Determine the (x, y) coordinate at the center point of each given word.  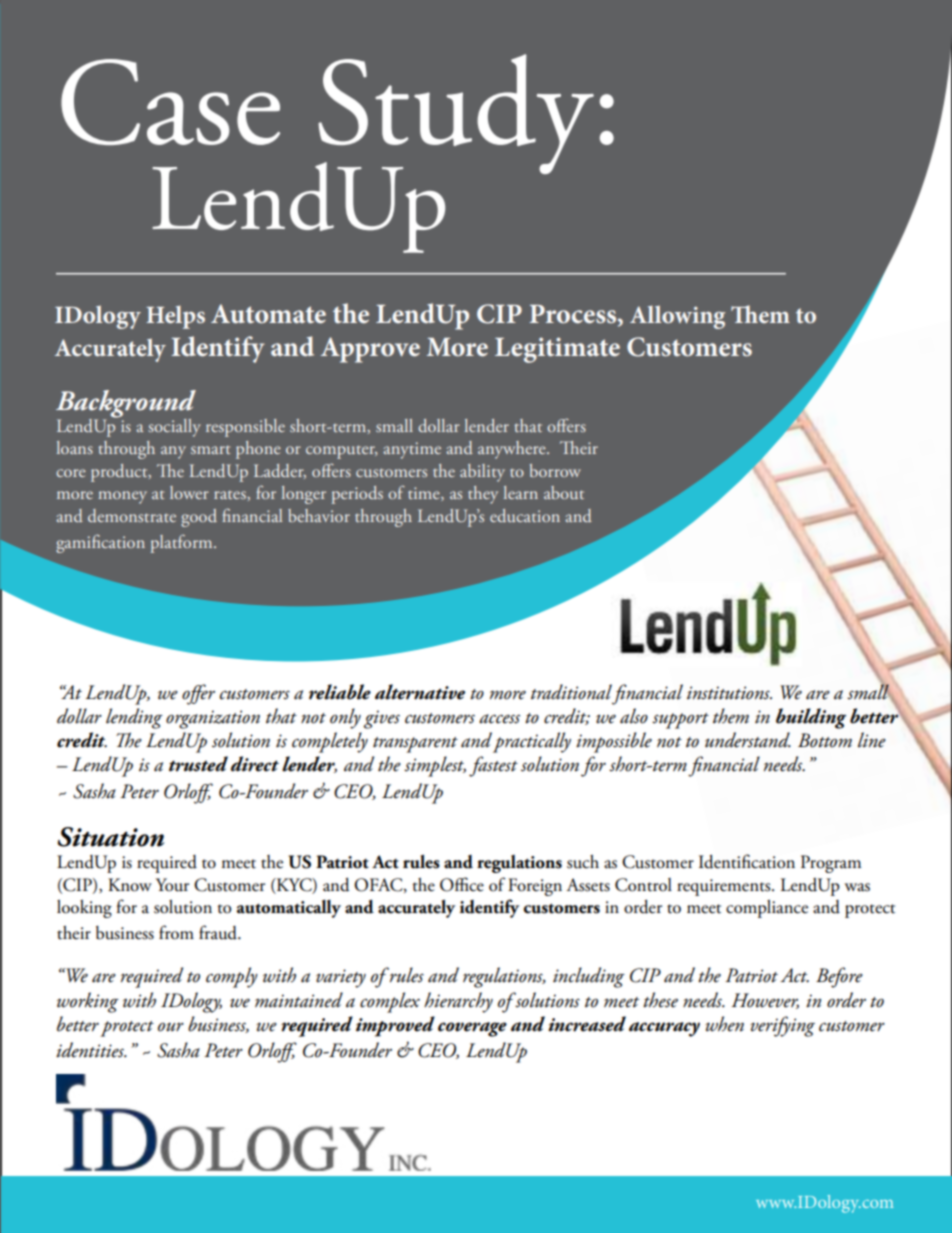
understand (748, 740)
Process (574, 315)
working (88, 1002)
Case (170, 102)
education (525, 515)
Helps (175, 317)
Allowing (677, 317)
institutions (729, 693)
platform (182, 544)
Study (455, 115)
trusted (198, 764)
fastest (493, 766)
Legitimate (557, 350)
